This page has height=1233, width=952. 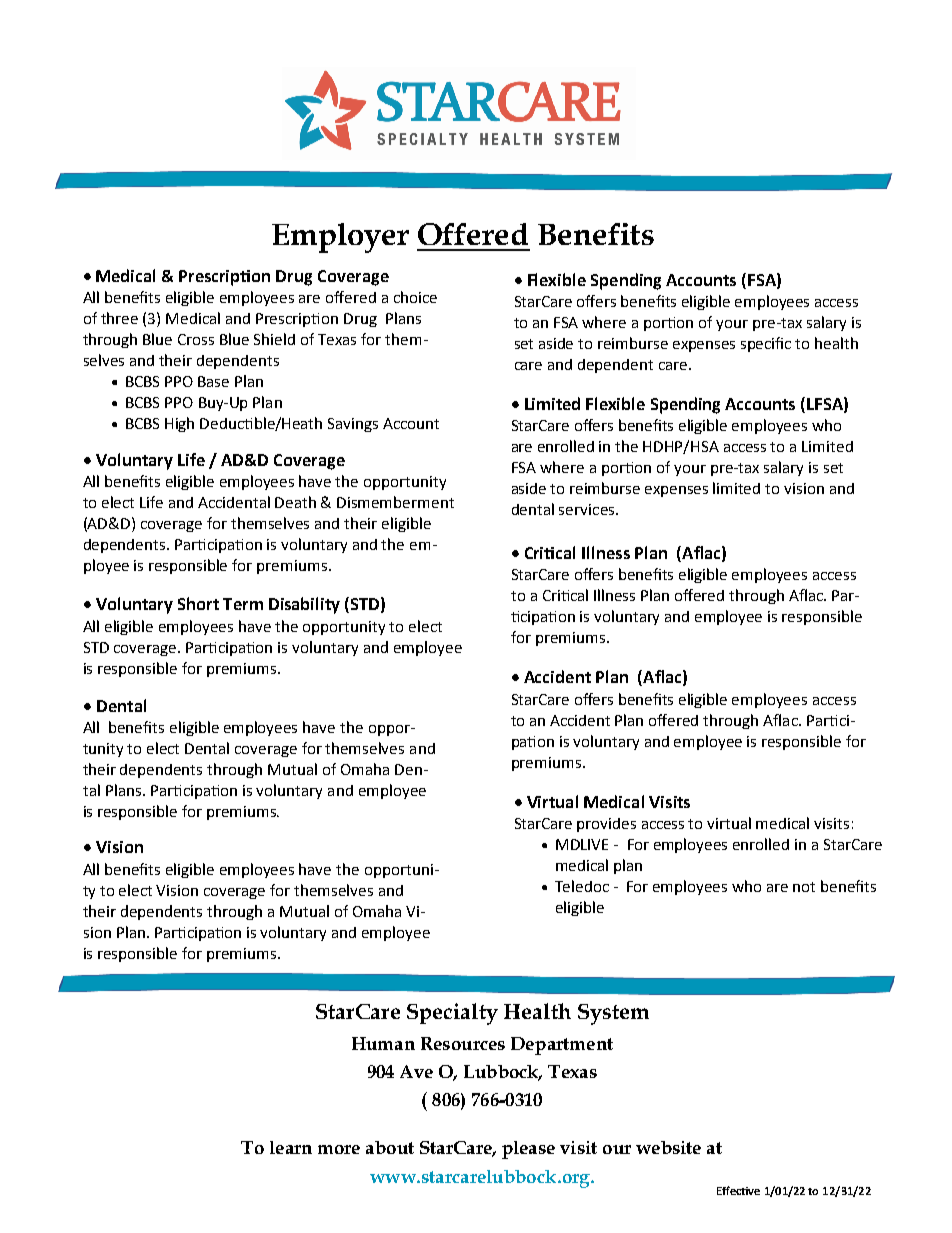 I want to click on Effective, so click(x=738, y=1190).
